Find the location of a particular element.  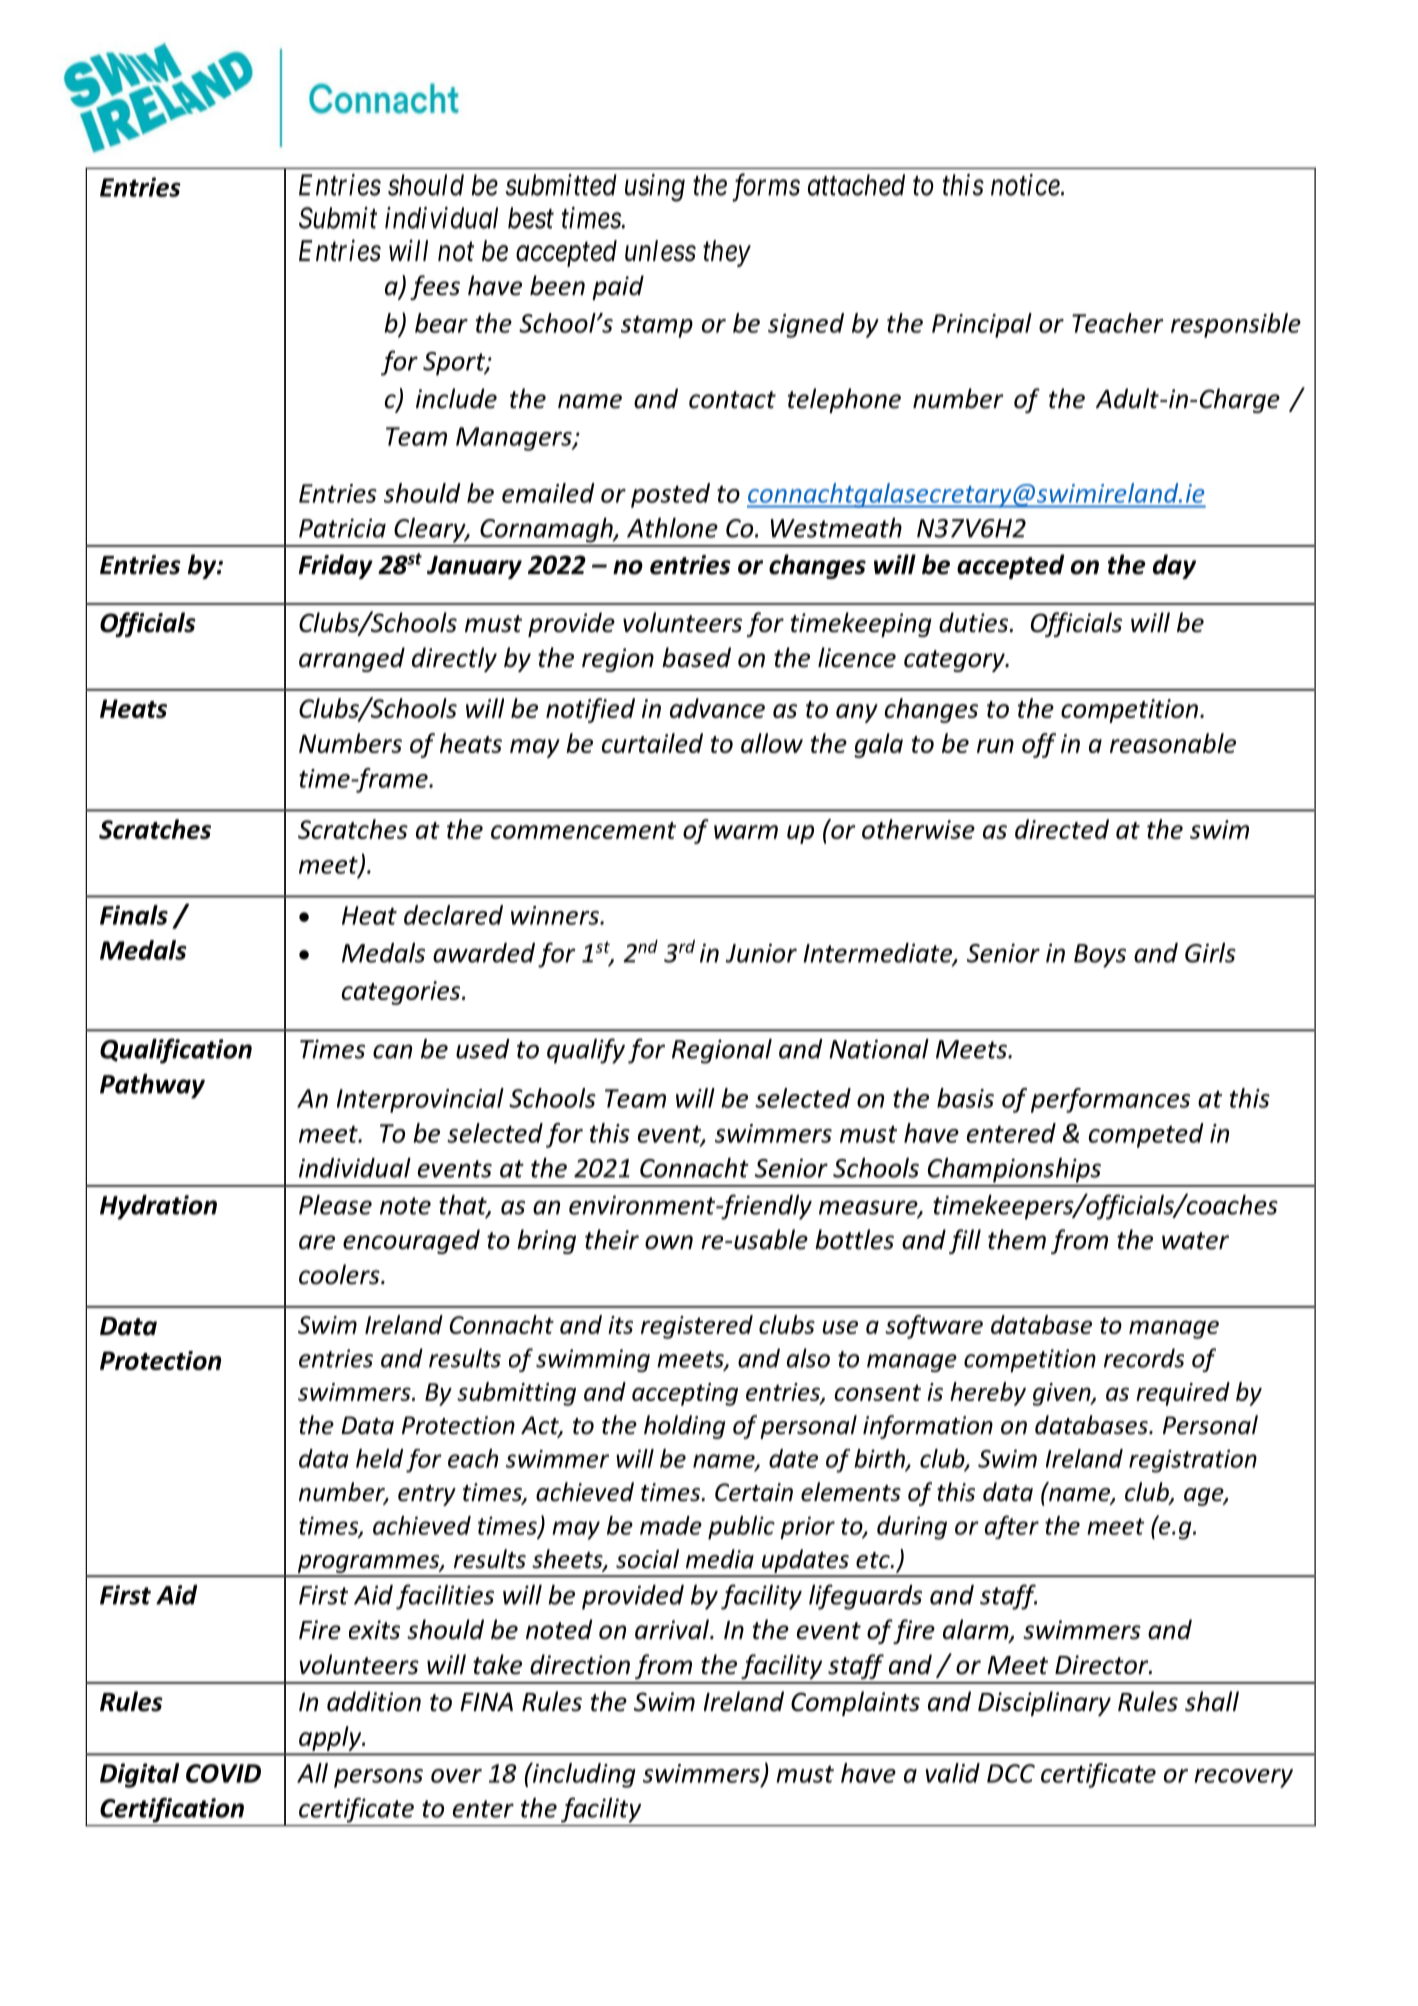

COVID is located at coordinates (223, 1773).
